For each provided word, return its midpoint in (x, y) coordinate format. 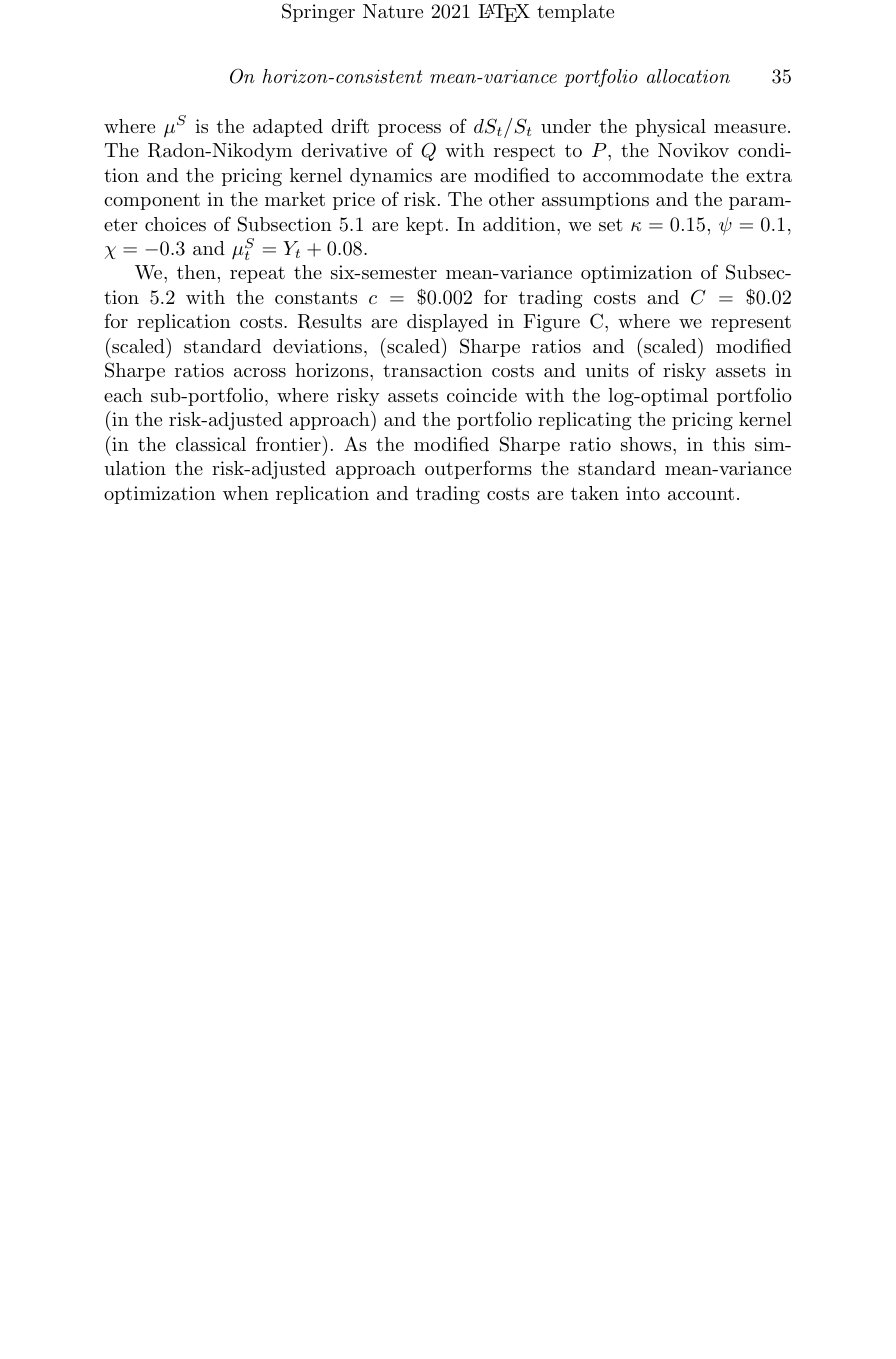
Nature (393, 11)
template (575, 13)
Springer (318, 12)
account (701, 493)
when (246, 493)
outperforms (478, 469)
